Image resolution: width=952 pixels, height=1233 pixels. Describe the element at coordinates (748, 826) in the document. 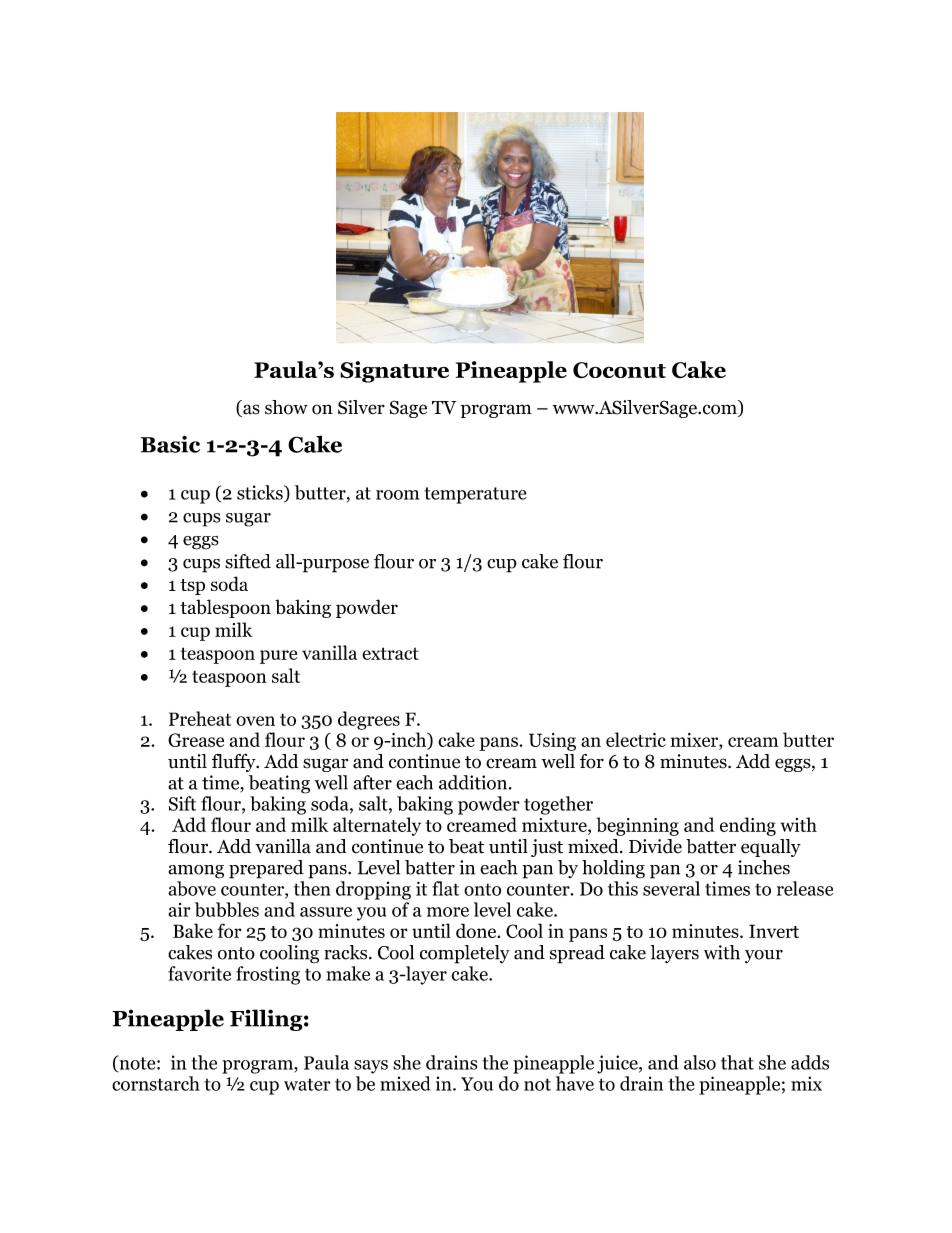

I see `ending` at that location.
